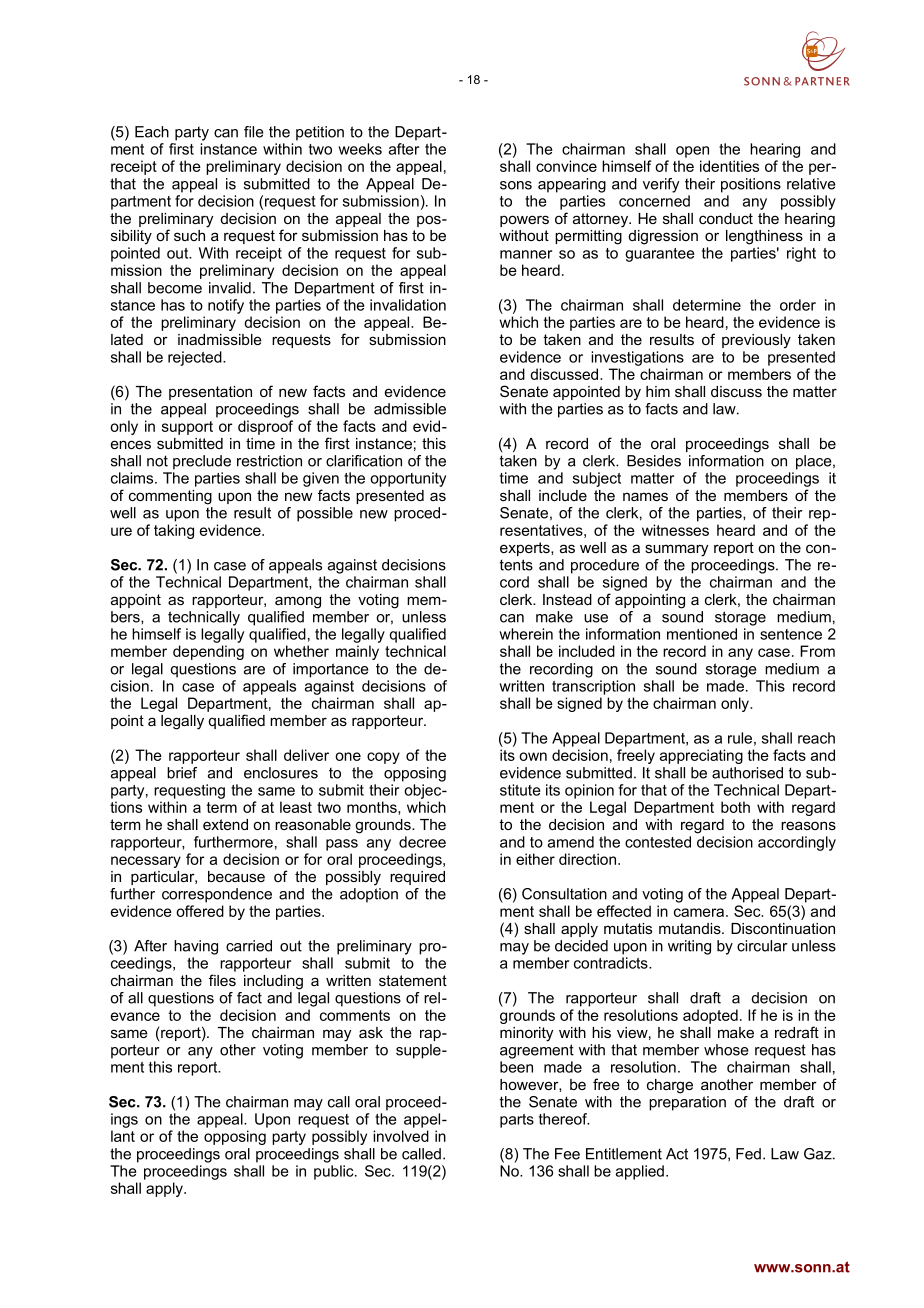 Image resolution: width=924 pixels, height=1308 pixels. Describe the element at coordinates (524, 221) in the screenshot. I see `powers` at that location.
